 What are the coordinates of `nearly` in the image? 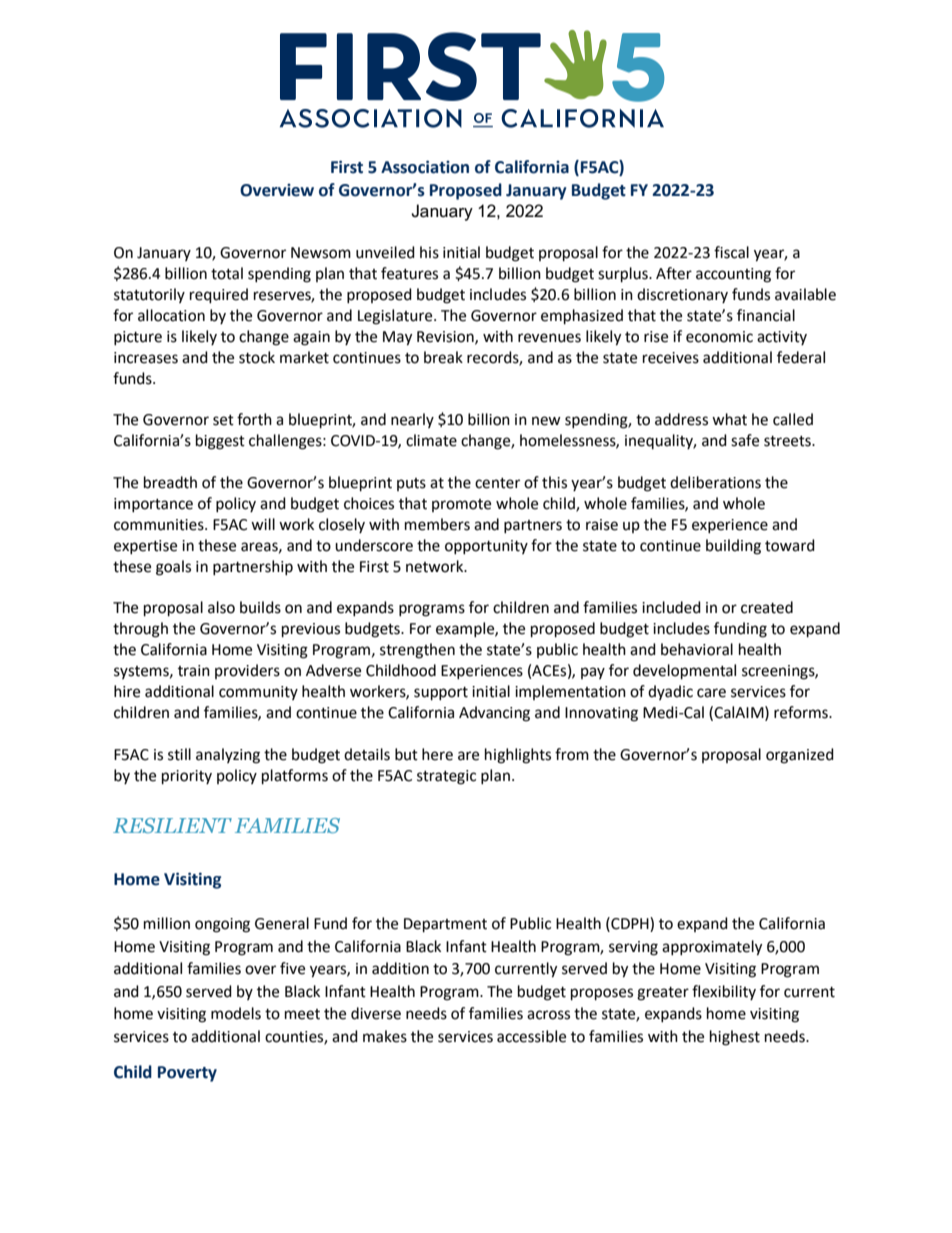 It's located at (412, 420).
